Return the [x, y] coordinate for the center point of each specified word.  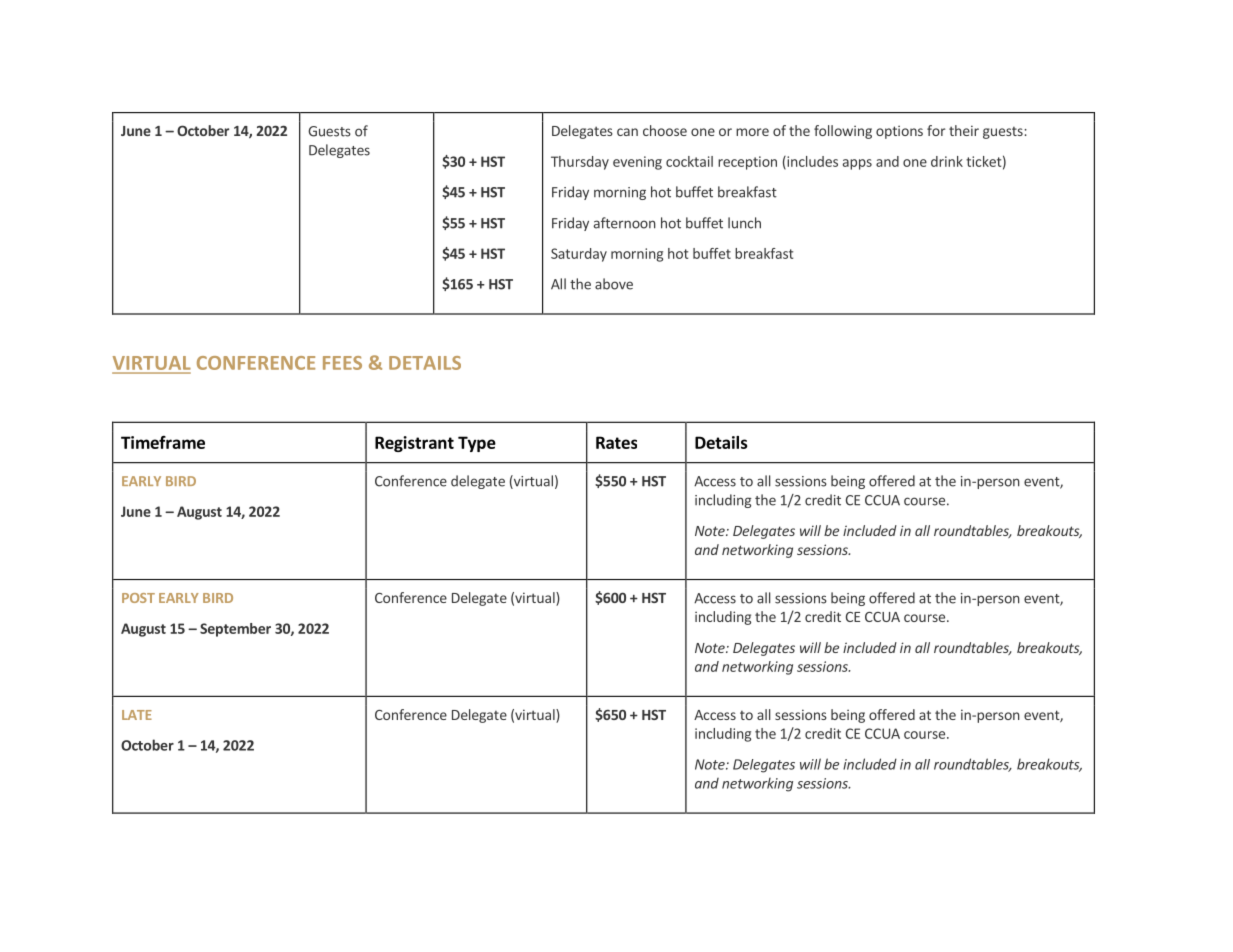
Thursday [580, 163]
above [614, 284]
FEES [342, 363]
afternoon [625, 223]
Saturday [579, 255]
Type [477, 444]
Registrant [414, 444]
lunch [744, 223]
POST [138, 598]
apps [857, 164]
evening [637, 163]
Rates [616, 442]
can [627, 132]
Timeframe [163, 442]
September [235, 630]
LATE [137, 715]
